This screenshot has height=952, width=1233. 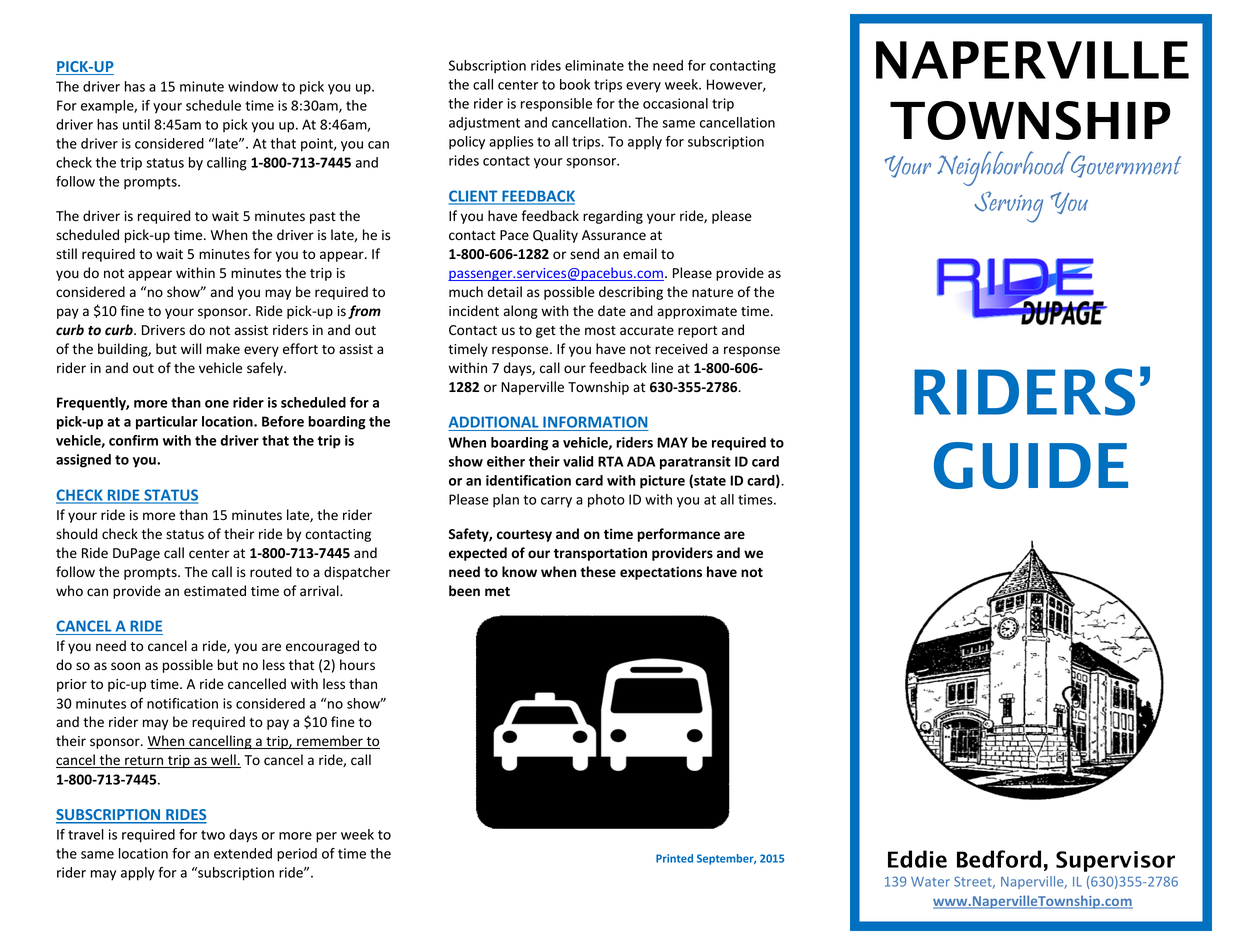 What do you see at coordinates (253, 86) in the screenshot?
I see `window` at bounding box center [253, 86].
